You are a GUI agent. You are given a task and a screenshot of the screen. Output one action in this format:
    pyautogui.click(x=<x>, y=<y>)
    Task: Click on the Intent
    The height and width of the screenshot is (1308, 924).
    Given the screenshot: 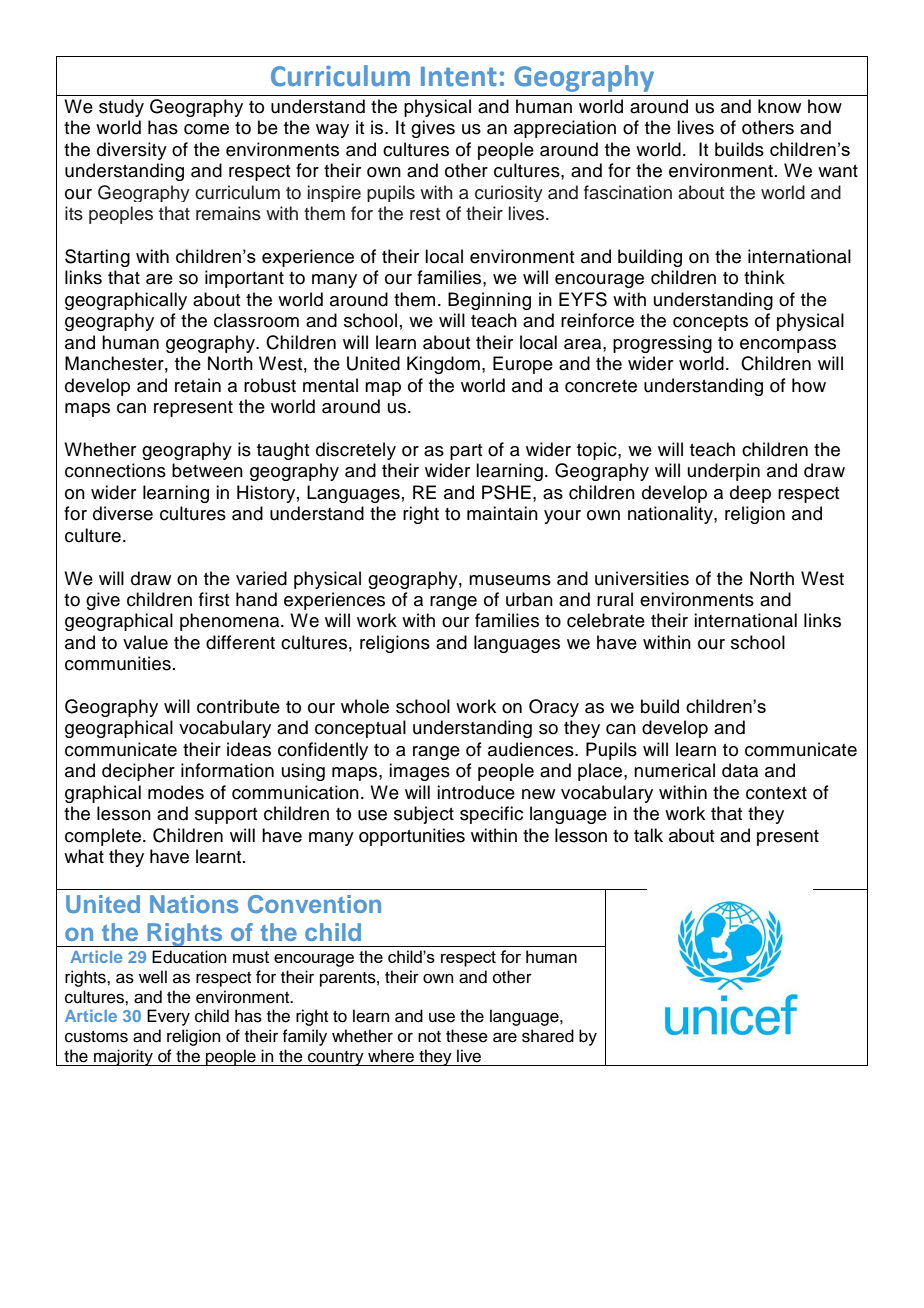 What is the action you would take?
    pyautogui.click(x=459, y=76)
